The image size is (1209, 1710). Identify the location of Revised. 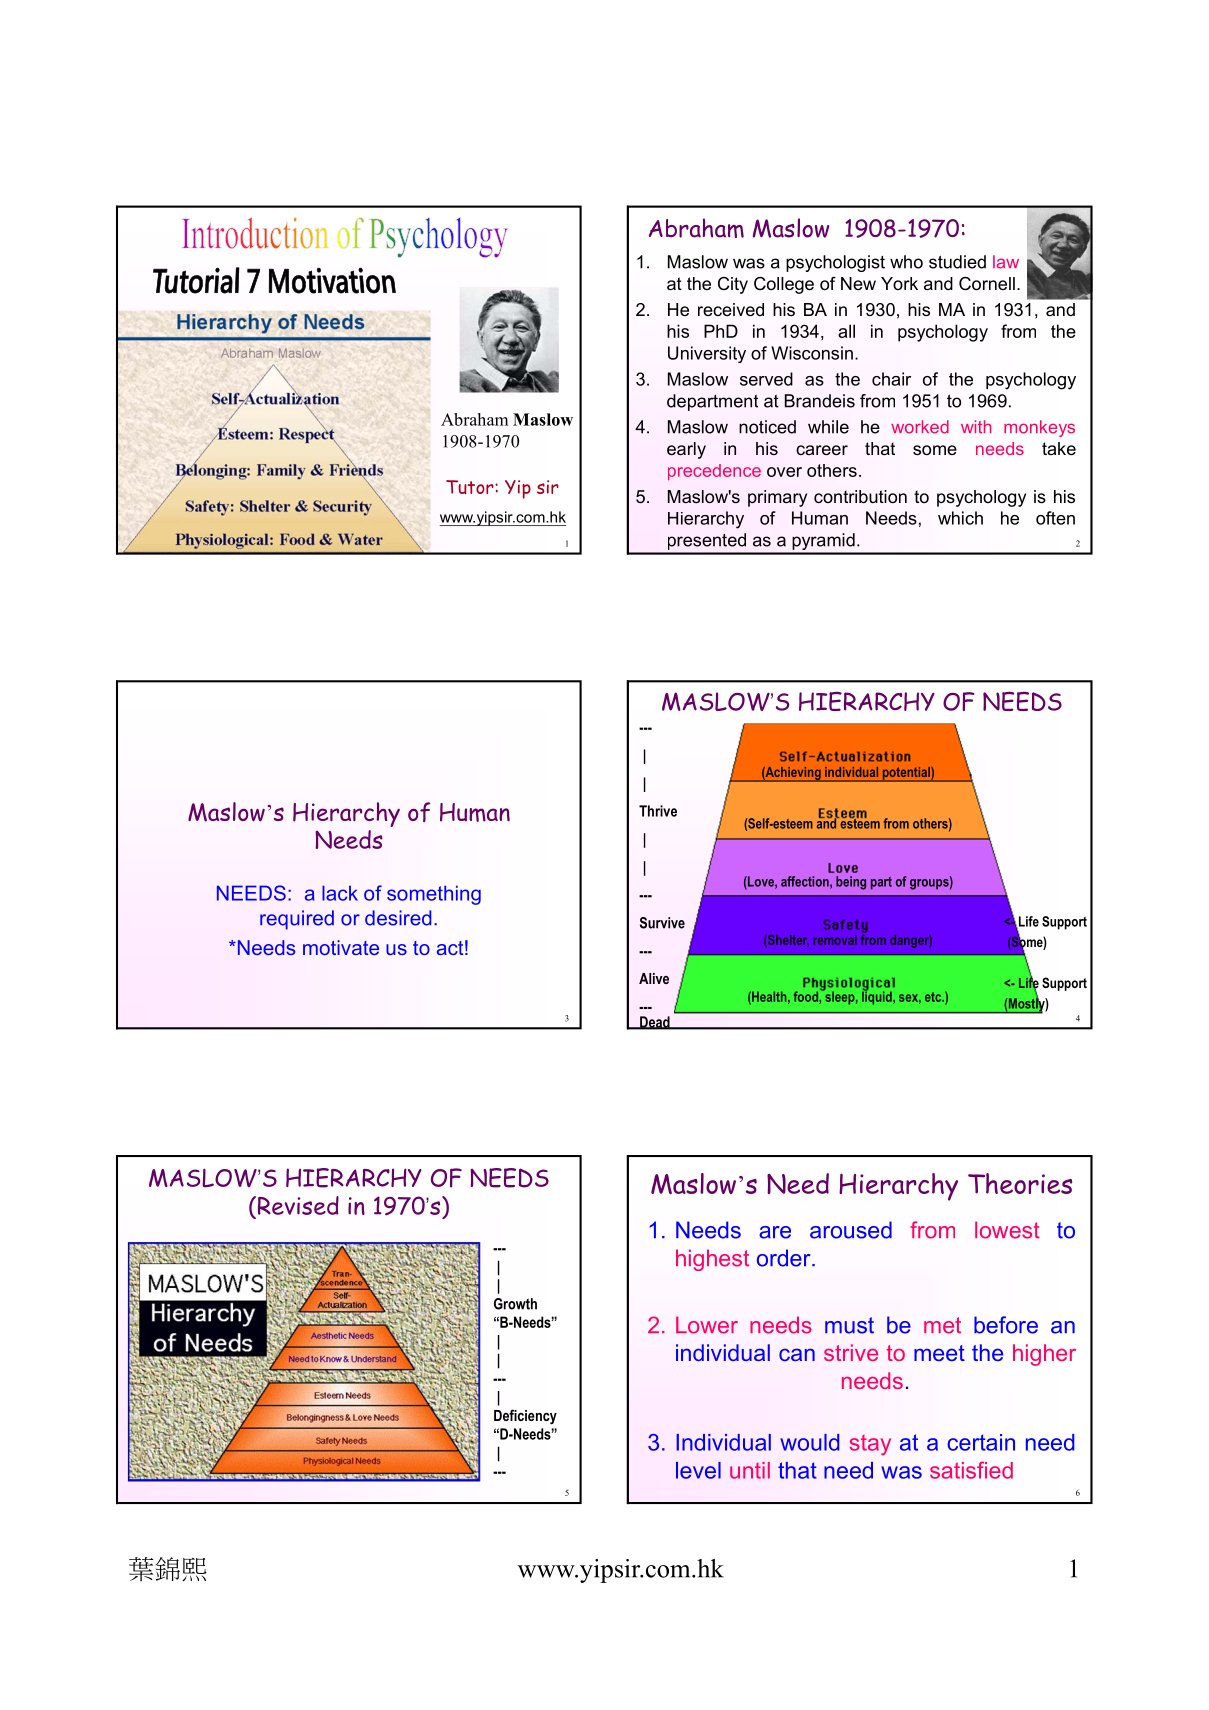
(297, 1205).
